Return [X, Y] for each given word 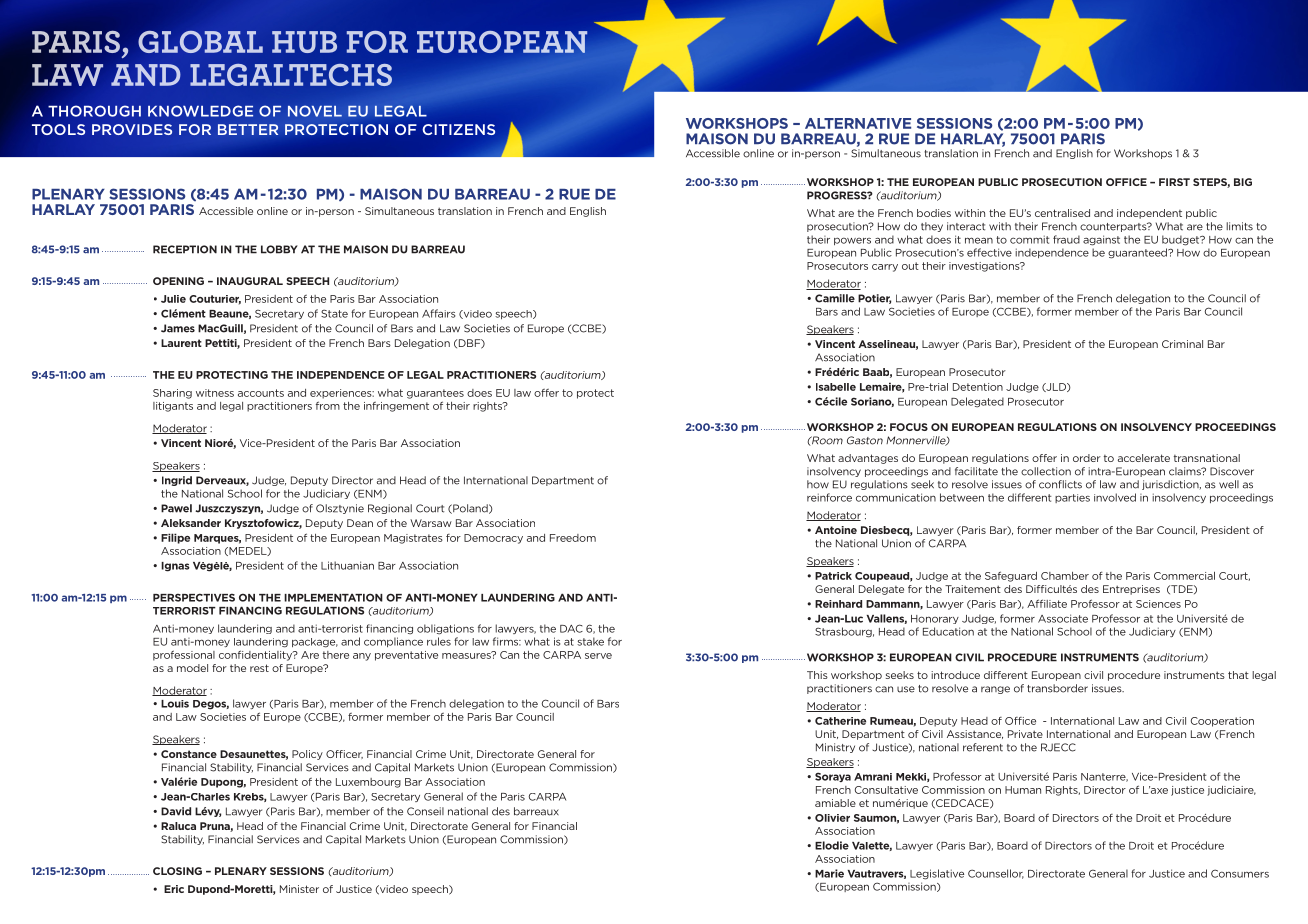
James [178, 328]
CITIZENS [458, 129]
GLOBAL [201, 42]
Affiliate [1047, 603]
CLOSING [177, 871]
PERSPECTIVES [194, 597]
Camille [835, 298]
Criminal [1182, 344]
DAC [571, 628]
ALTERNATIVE [858, 123]
